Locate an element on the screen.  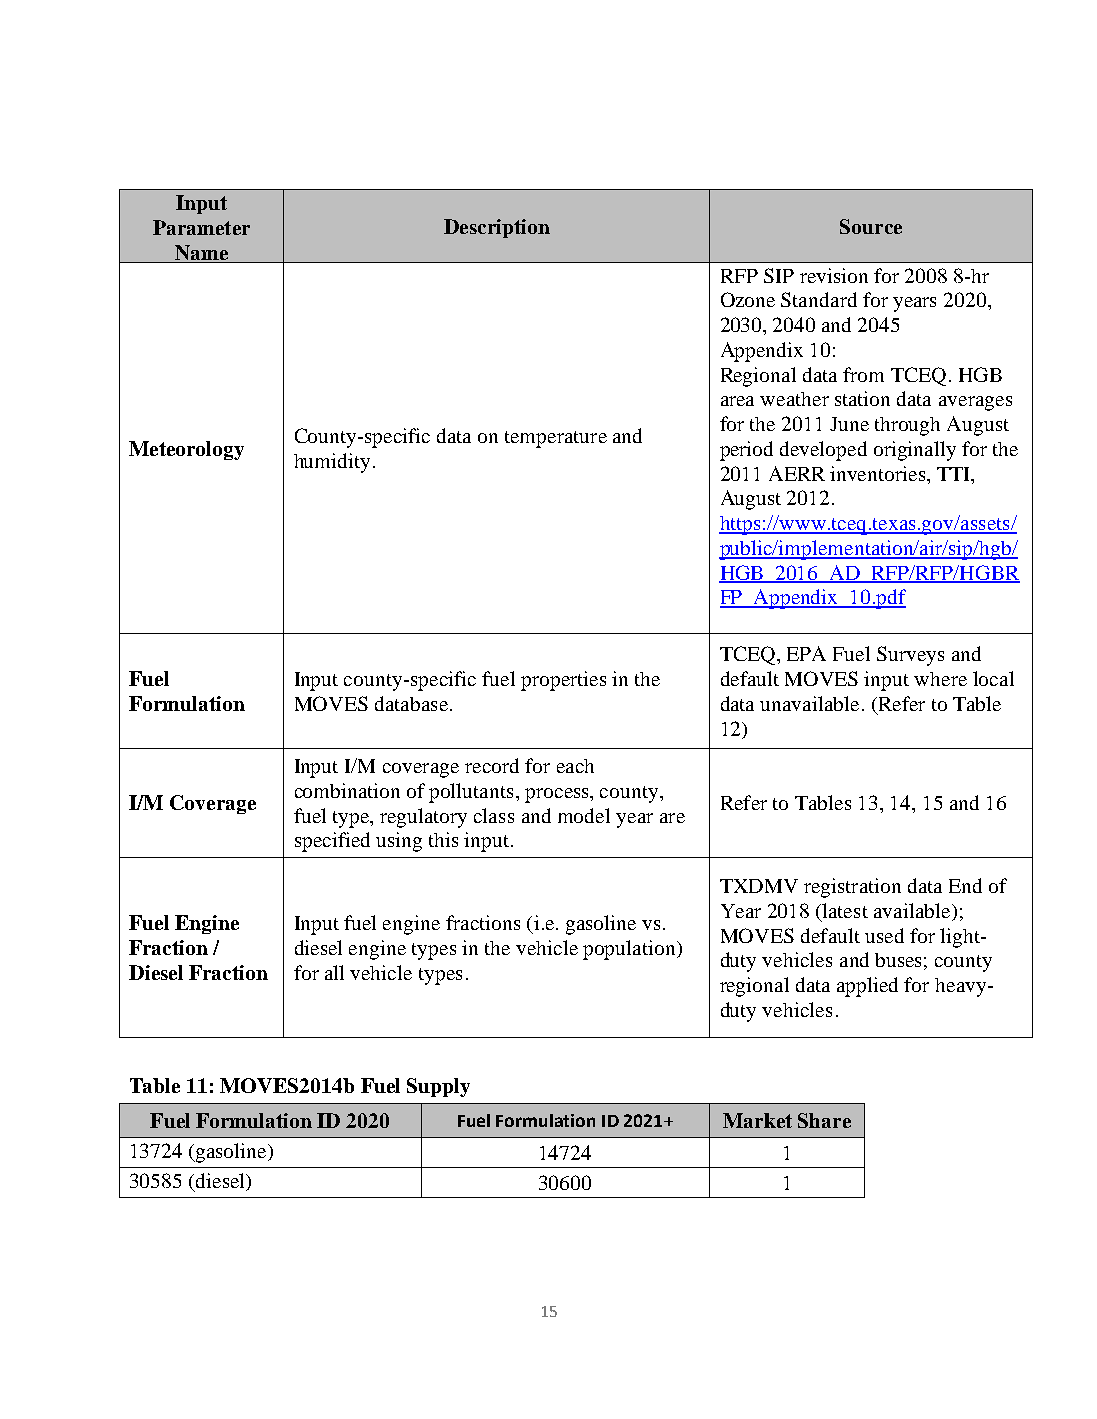
properties is located at coordinates (563, 681).
